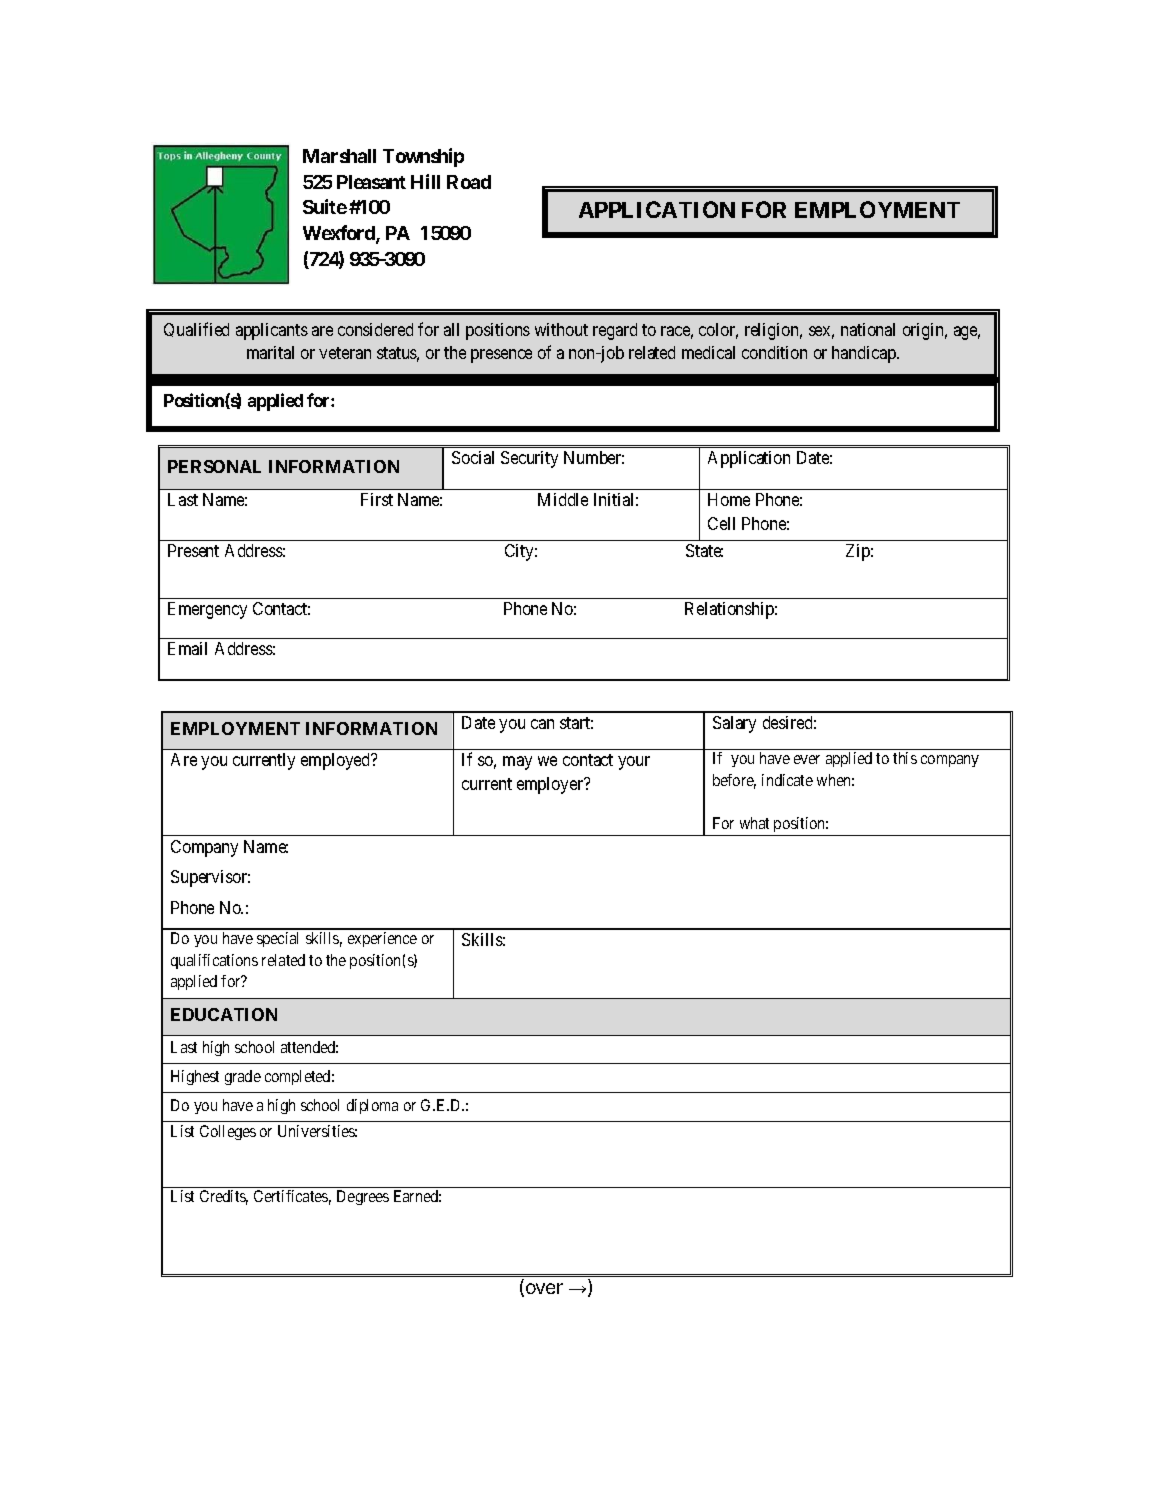 The height and width of the page is (1509, 1166). I want to click on Degrees, so click(363, 1197).
